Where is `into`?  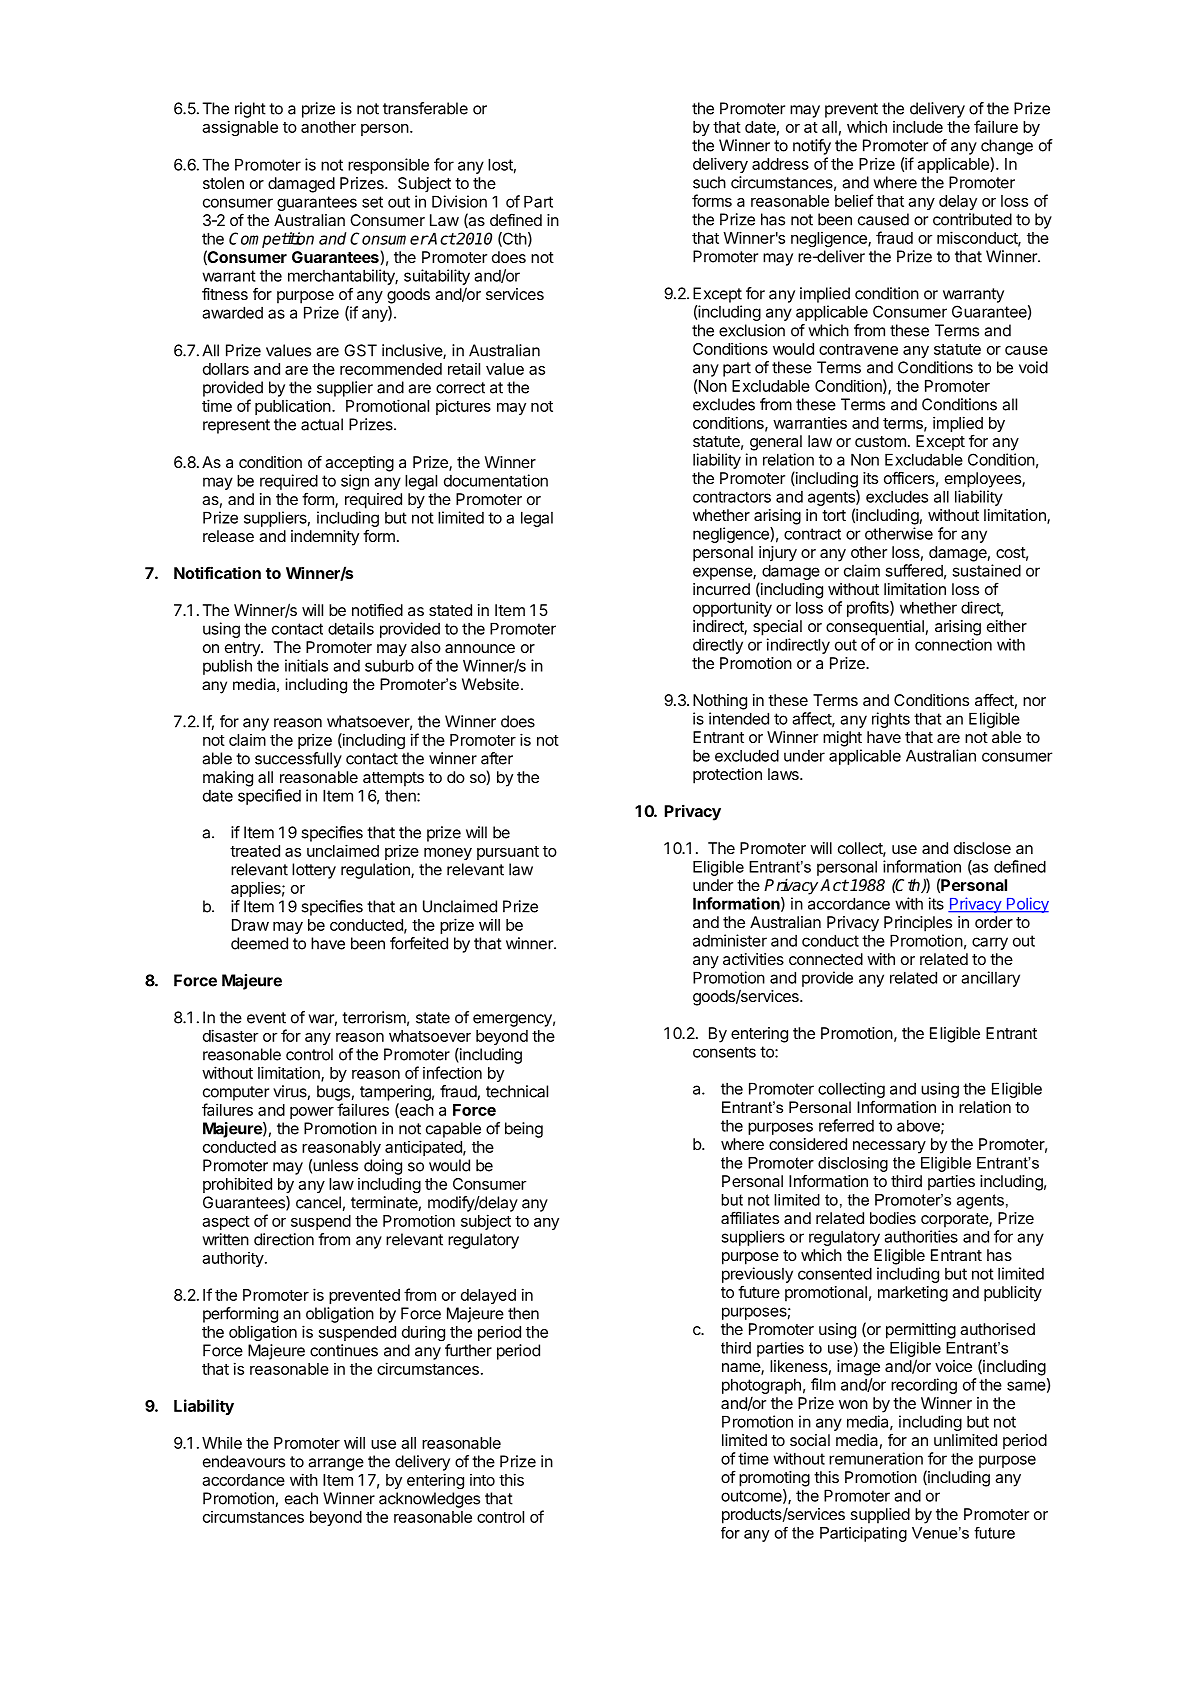 into is located at coordinates (482, 1480).
